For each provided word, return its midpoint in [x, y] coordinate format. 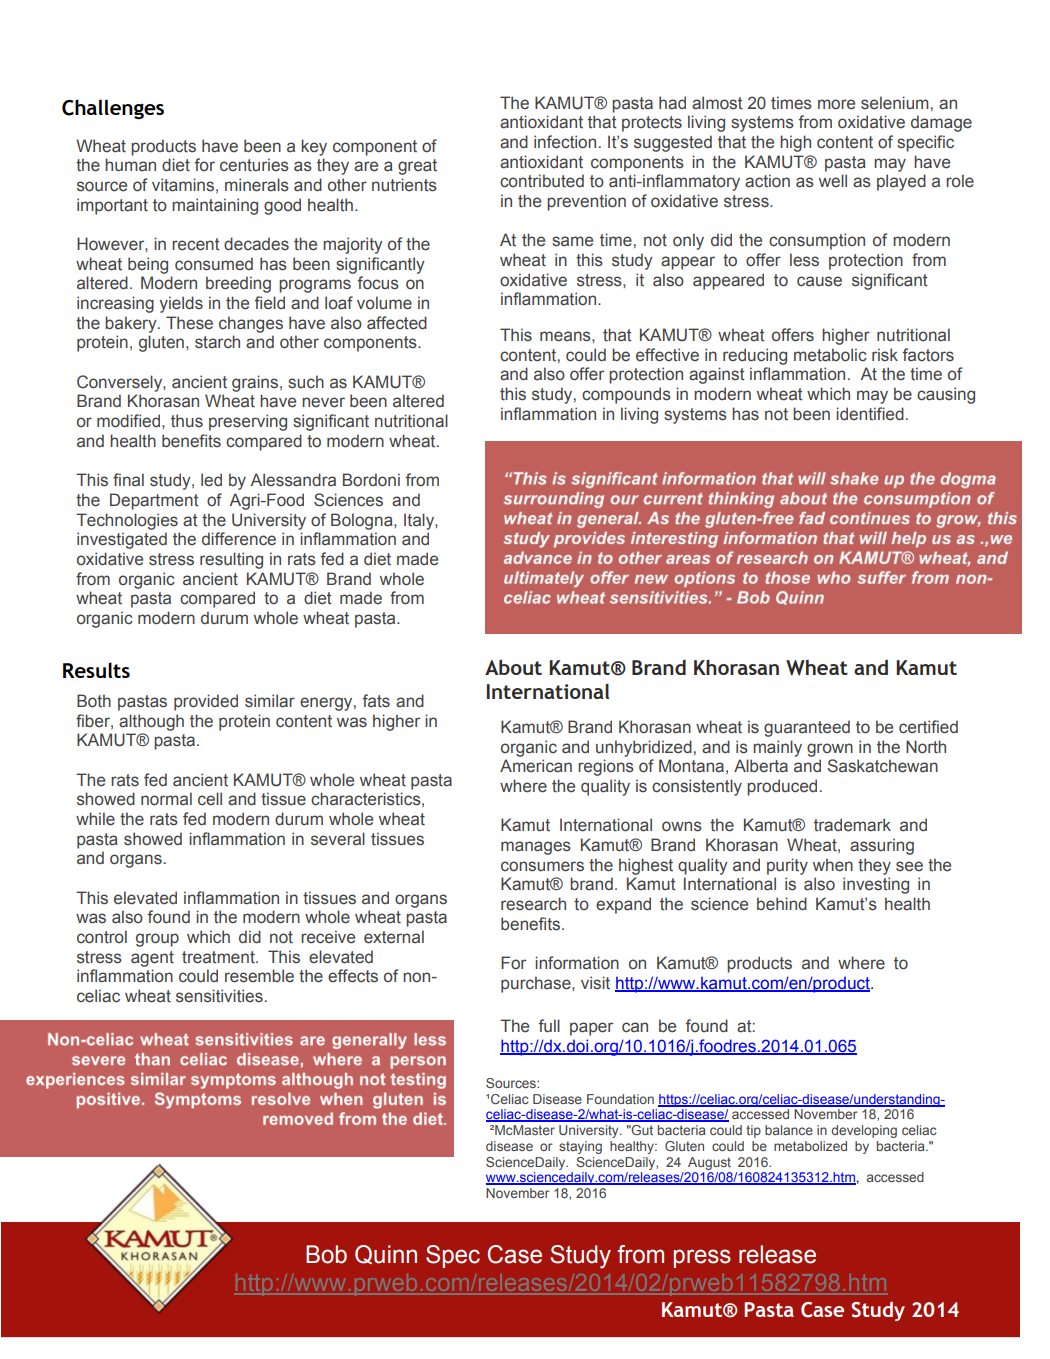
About [513, 667]
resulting [231, 560]
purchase [537, 984]
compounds [626, 395]
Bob [326, 1254]
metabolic [830, 355]
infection [565, 142]
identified [870, 414]
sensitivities [219, 996]
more [836, 104]
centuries [254, 165]
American [536, 766]
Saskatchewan [882, 766]
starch [217, 342]
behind [782, 904]
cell [210, 799]
